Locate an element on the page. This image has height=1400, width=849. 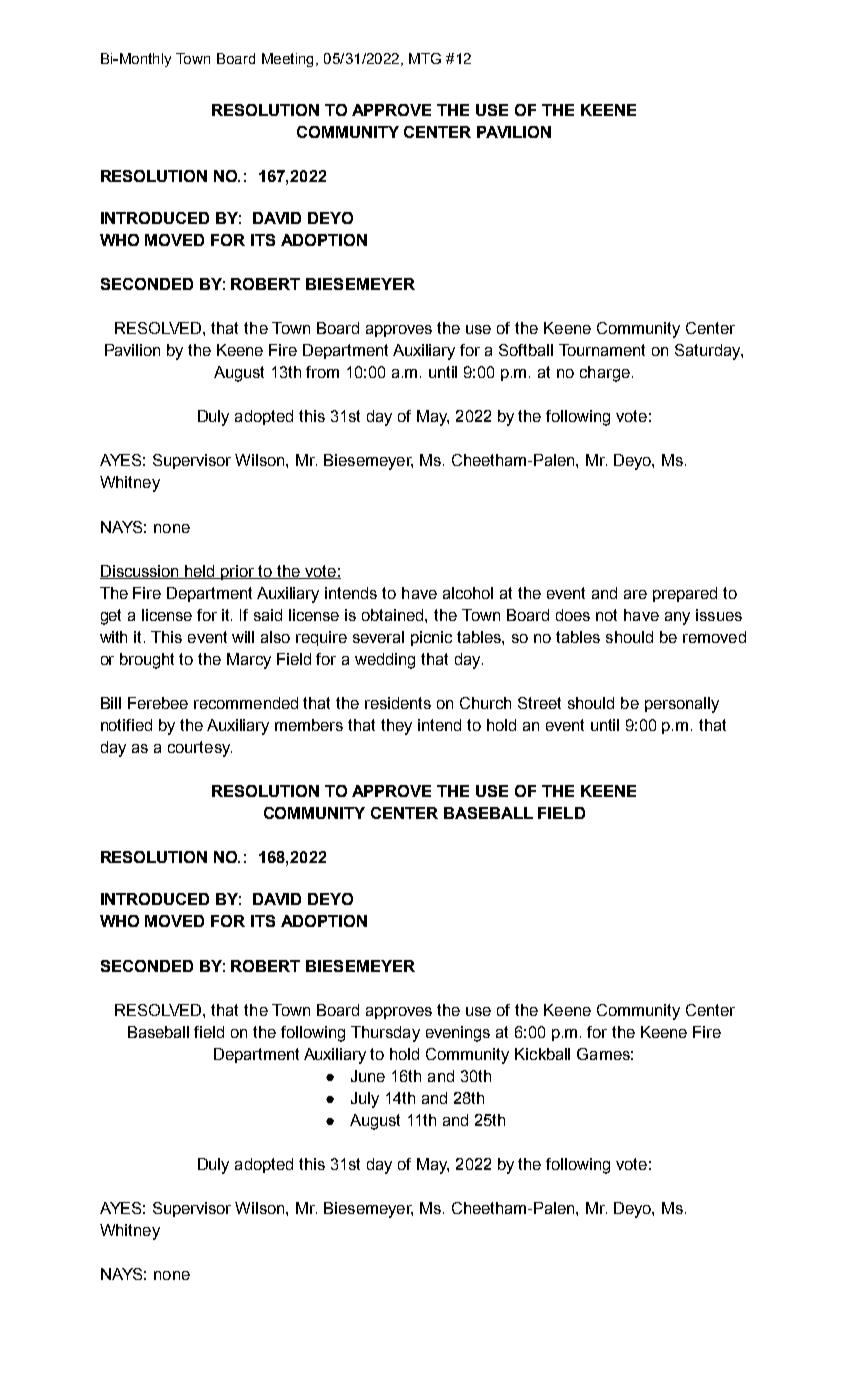
June is located at coordinates (368, 1076).
